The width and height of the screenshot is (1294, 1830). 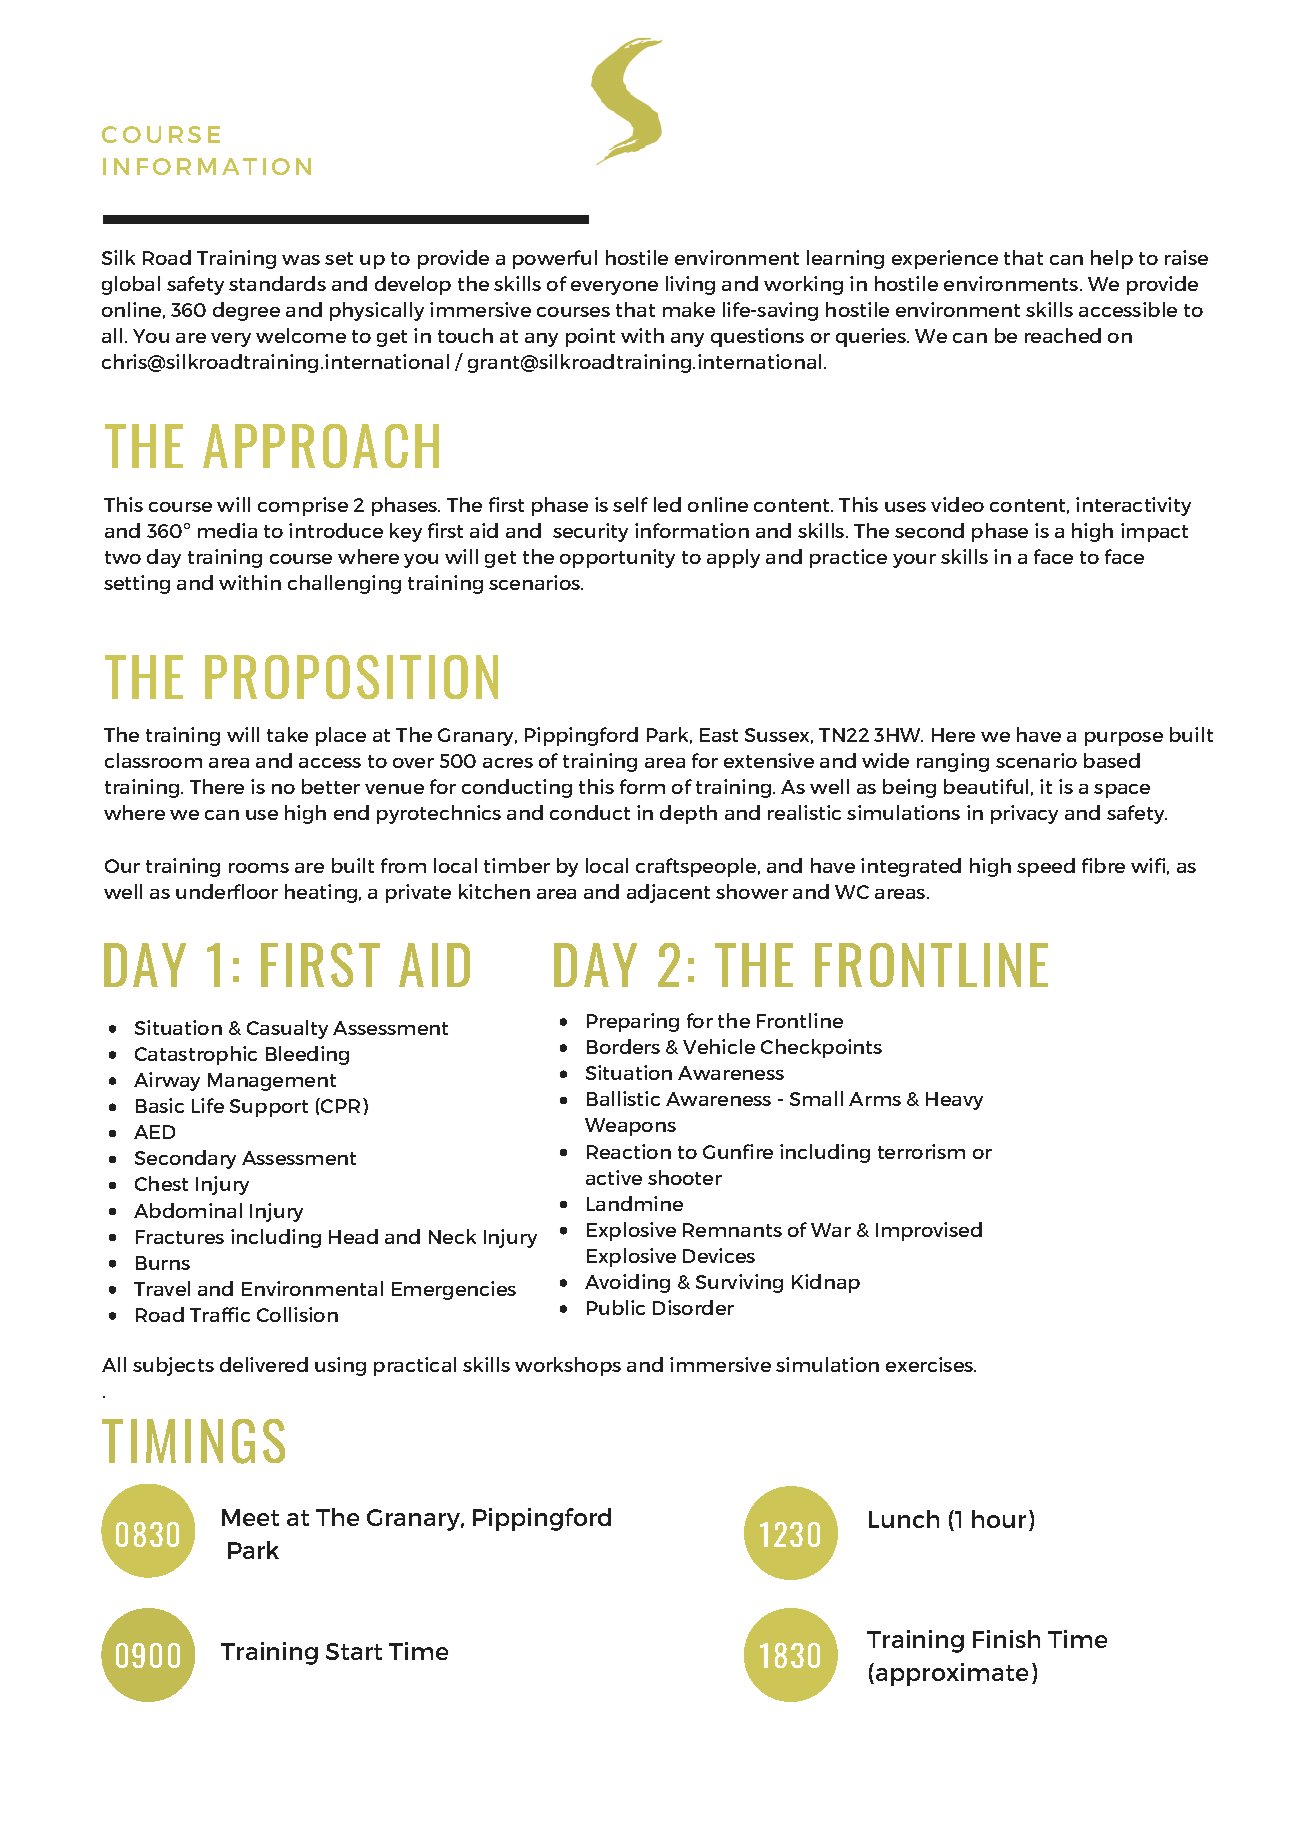 What do you see at coordinates (287, 734) in the screenshot?
I see `take` at bounding box center [287, 734].
